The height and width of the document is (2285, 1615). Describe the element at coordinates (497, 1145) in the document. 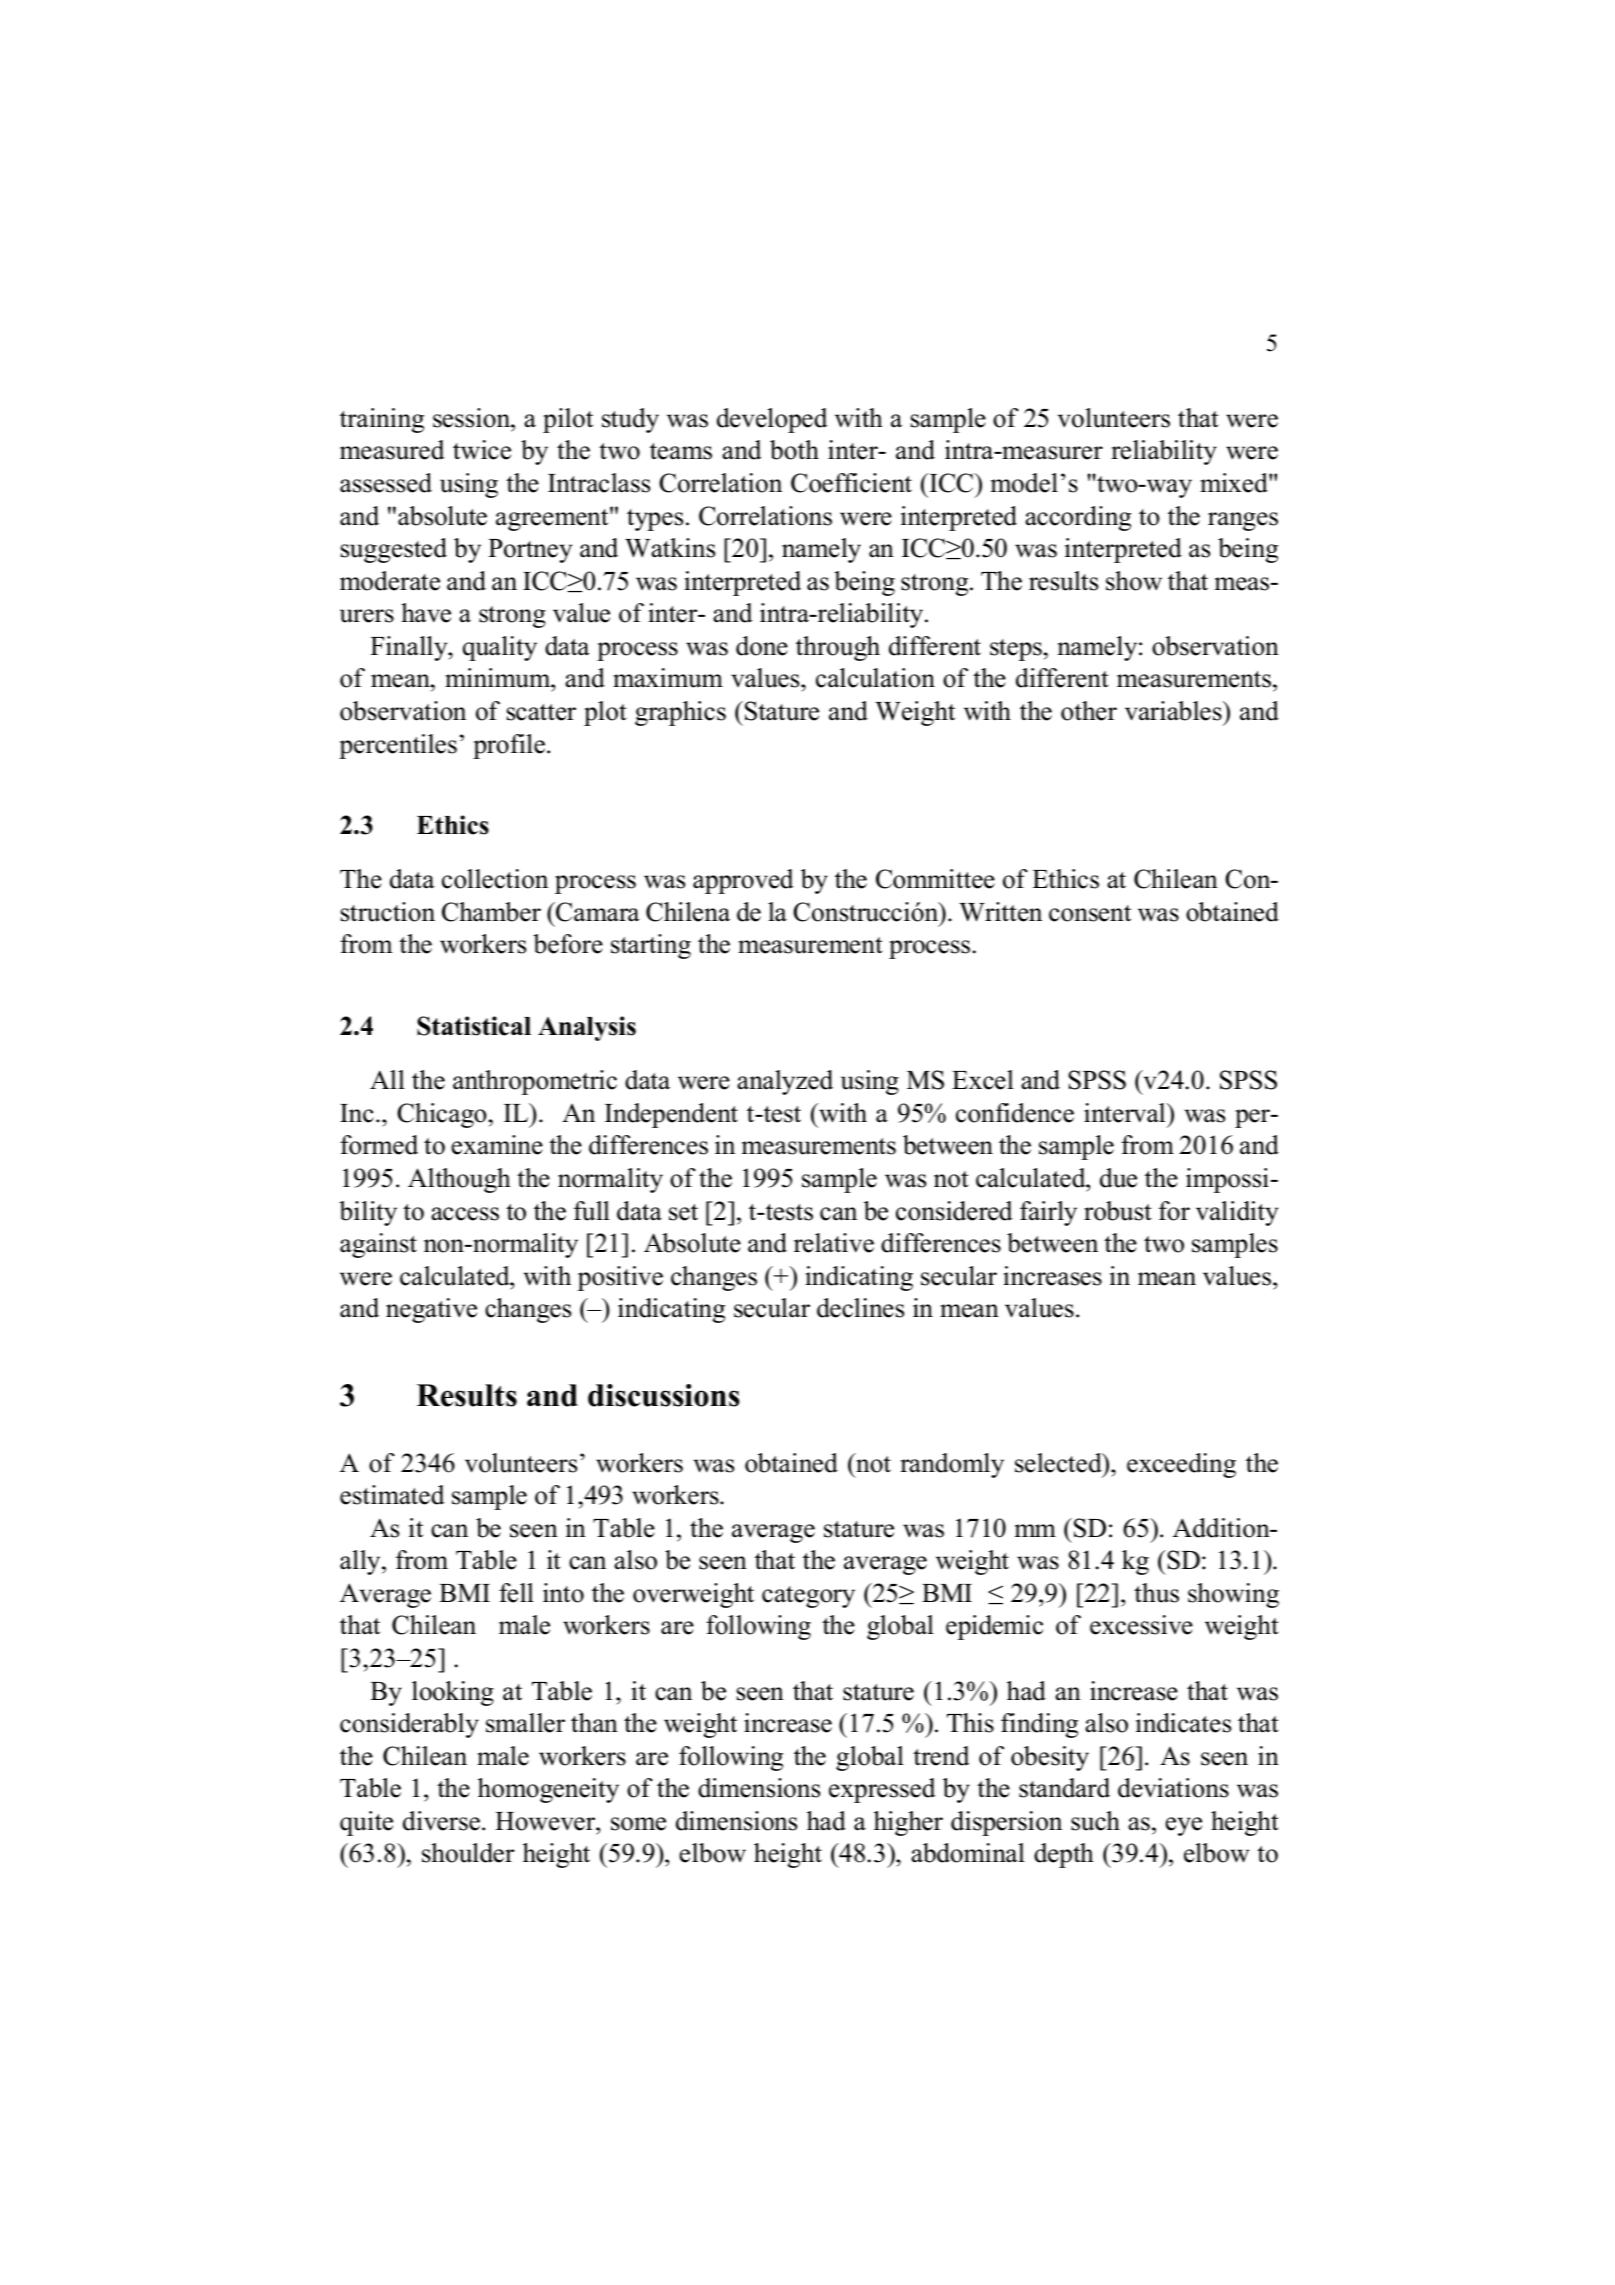

I see `examine` at that location.
